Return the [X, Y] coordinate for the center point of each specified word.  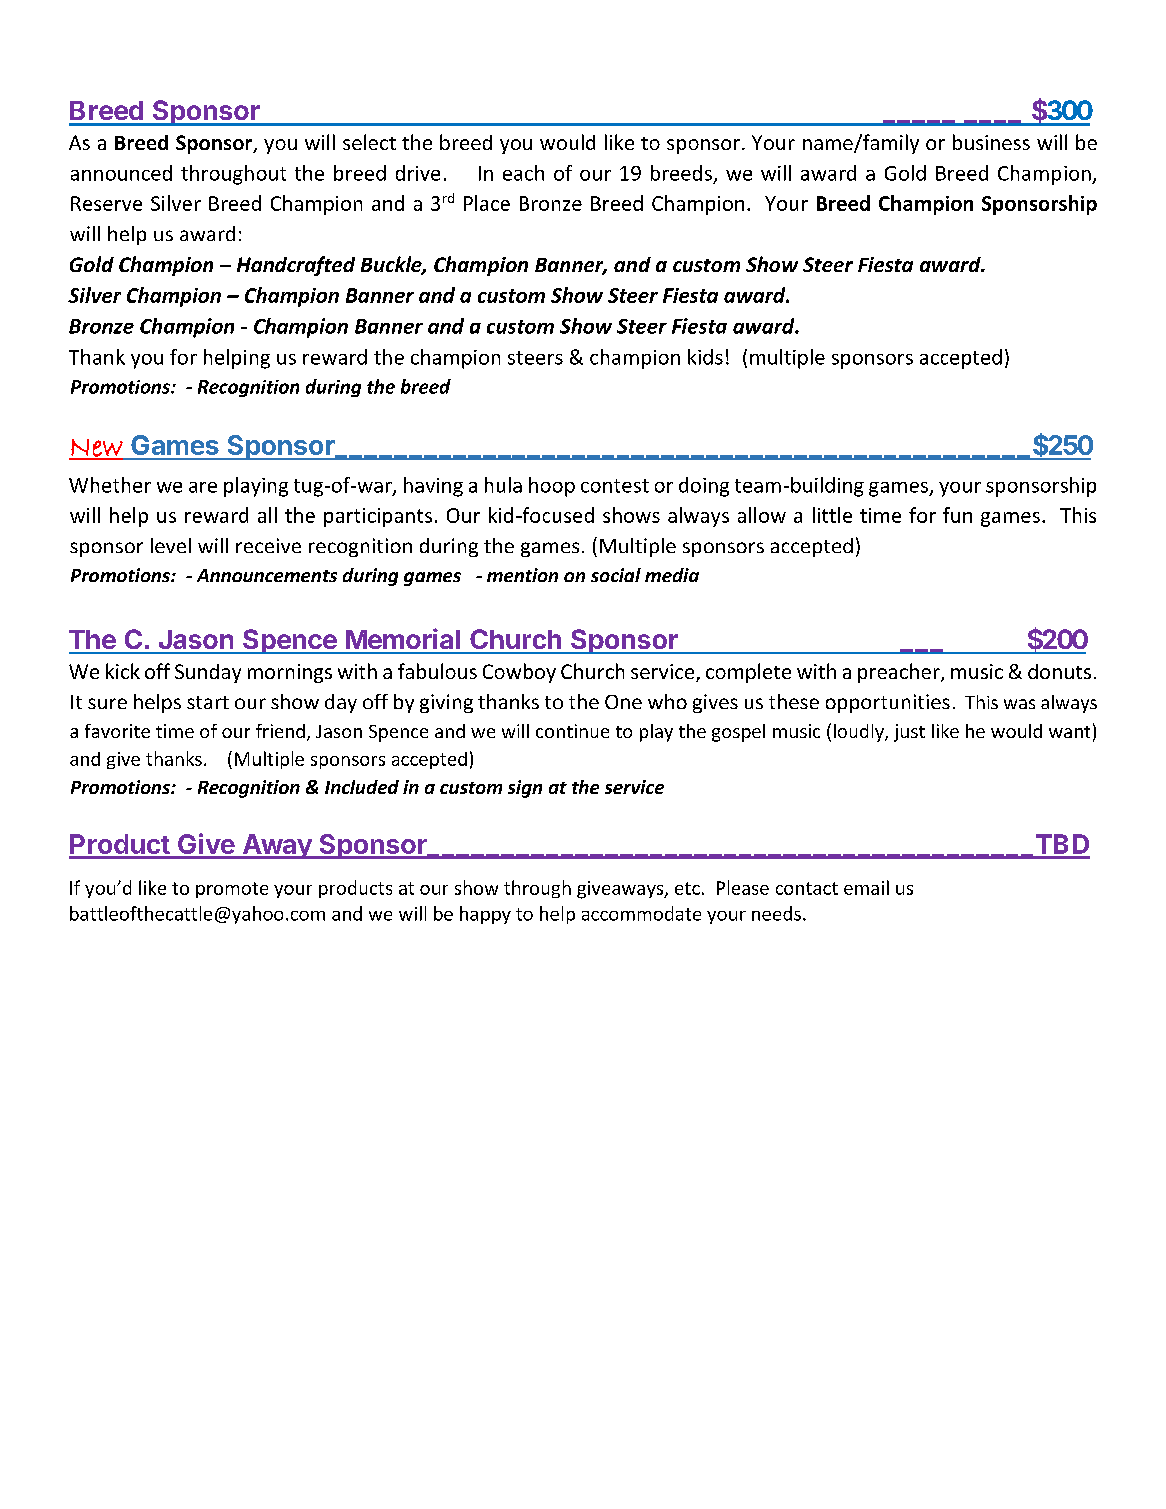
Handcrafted [296, 266]
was [1019, 704]
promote [232, 890]
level [171, 545]
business [991, 142]
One [623, 702]
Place [487, 203]
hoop [552, 487]
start [208, 702]
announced [121, 173]
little [832, 515]
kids [705, 357]
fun [957, 515]
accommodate [641, 913]
